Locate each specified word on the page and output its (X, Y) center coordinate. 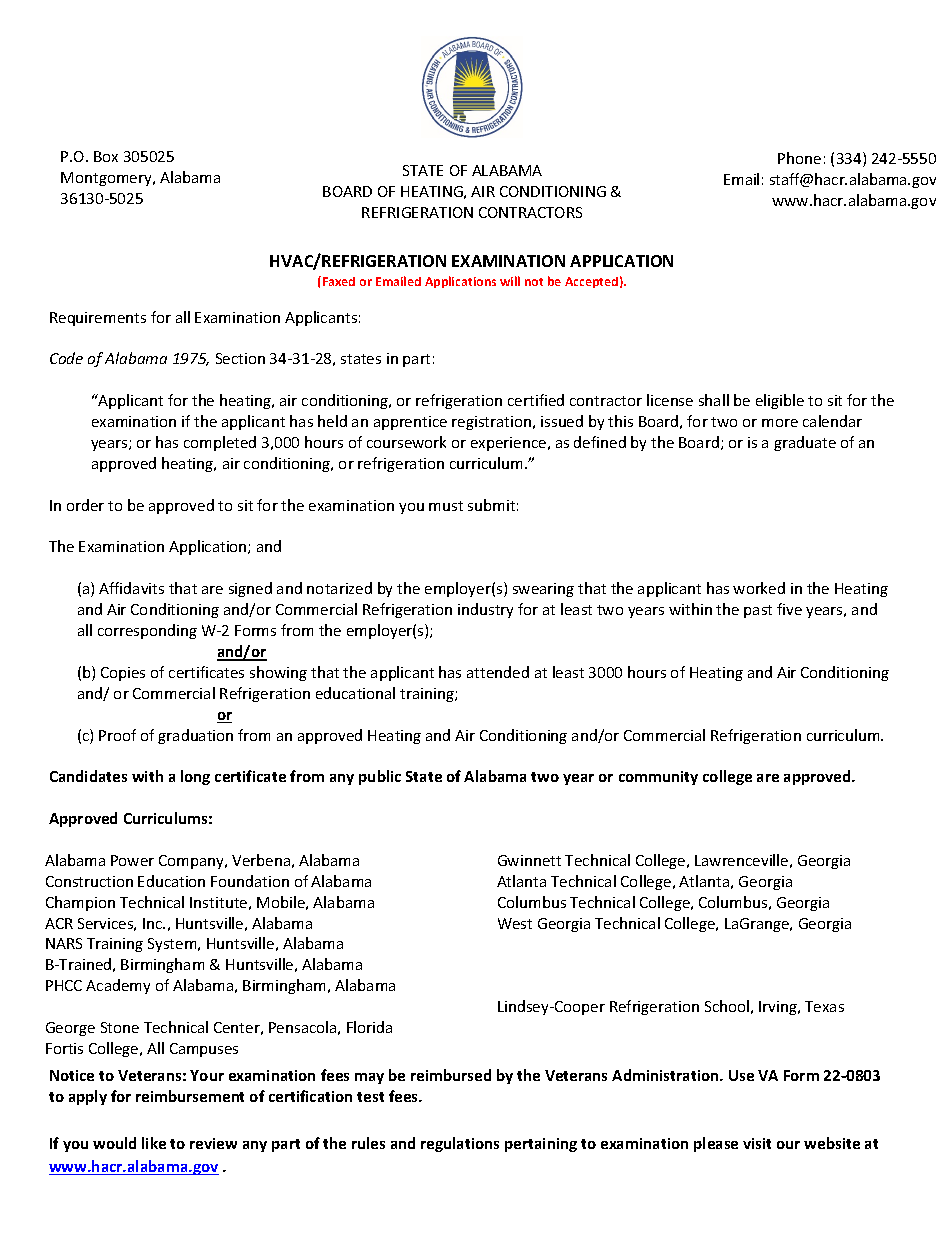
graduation (195, 736)
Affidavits (131, 588)
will (510, 281)
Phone (799, 158)
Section (240, 358)
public (380, 777)
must (446, 506)
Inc (154, 923)
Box (106, 156)
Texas (824, 1006)
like (154, 1143)
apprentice (410, 423)
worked (759, 588)
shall (714, 400)
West (515, 923)
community (658, 778)
